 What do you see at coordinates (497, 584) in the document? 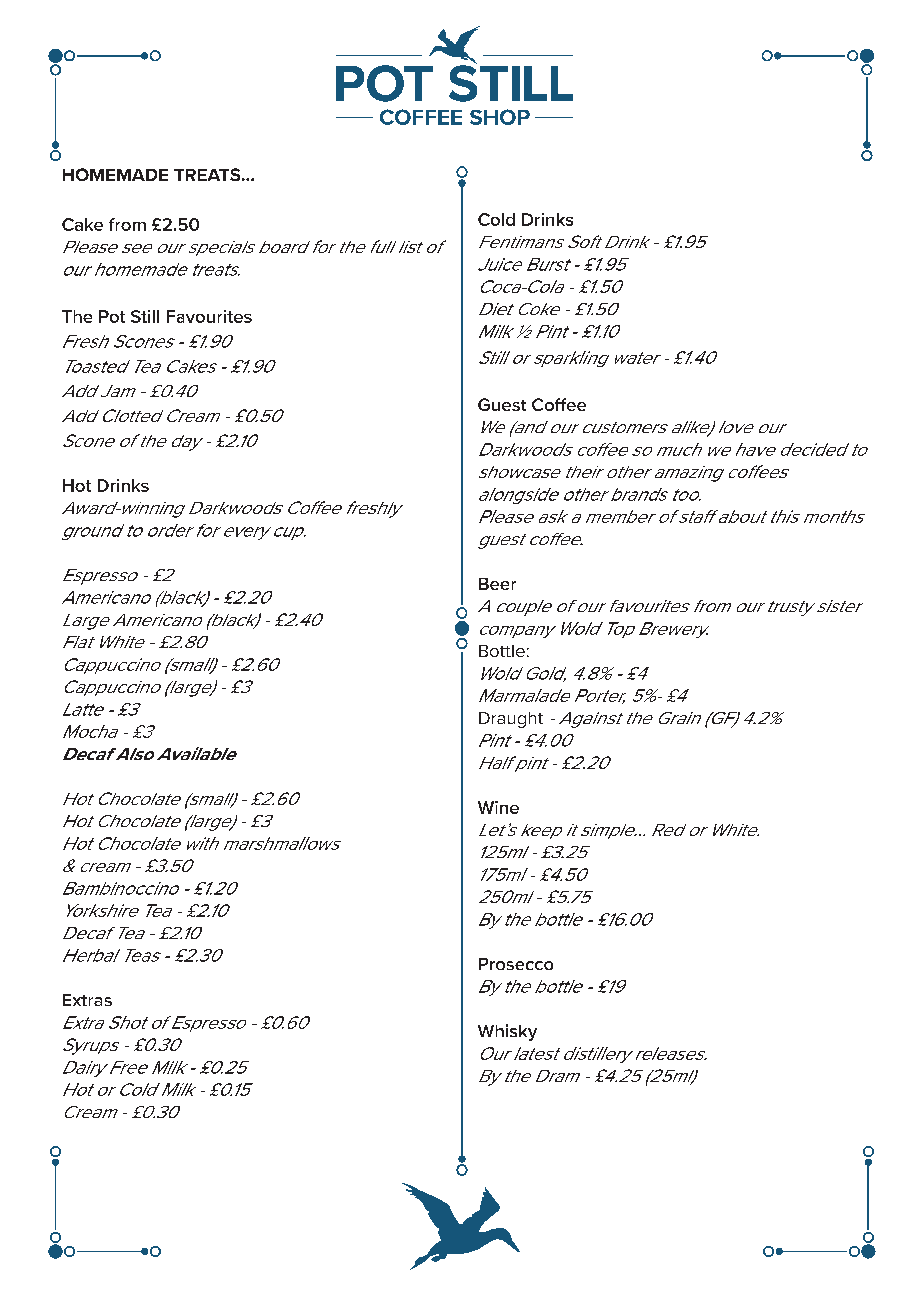
I see `Beer` at bounding box center [497, 584].
